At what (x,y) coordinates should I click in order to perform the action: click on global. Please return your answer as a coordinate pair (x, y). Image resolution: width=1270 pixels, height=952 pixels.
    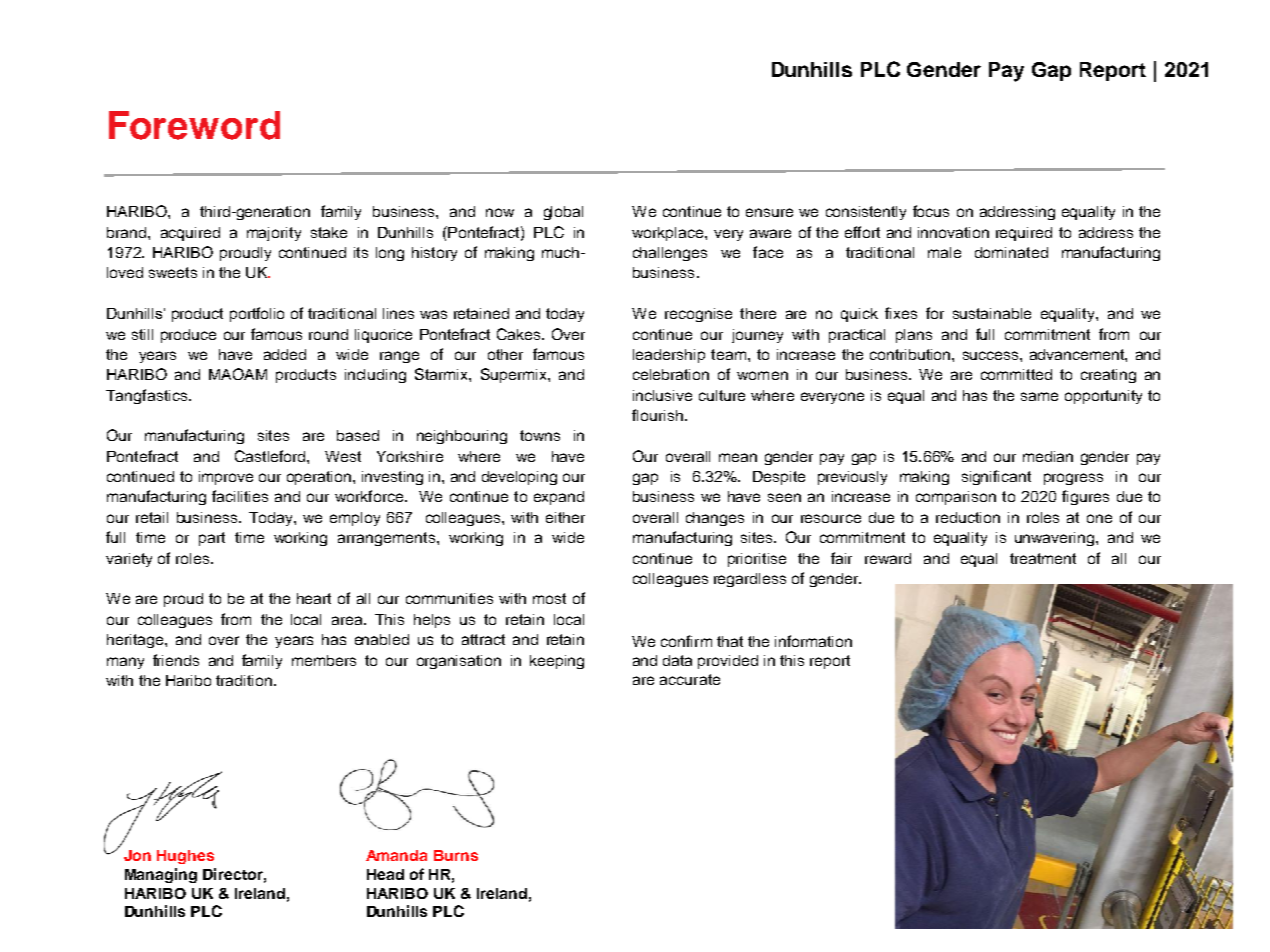
    Looking at the image, I should click on (563, 213).
